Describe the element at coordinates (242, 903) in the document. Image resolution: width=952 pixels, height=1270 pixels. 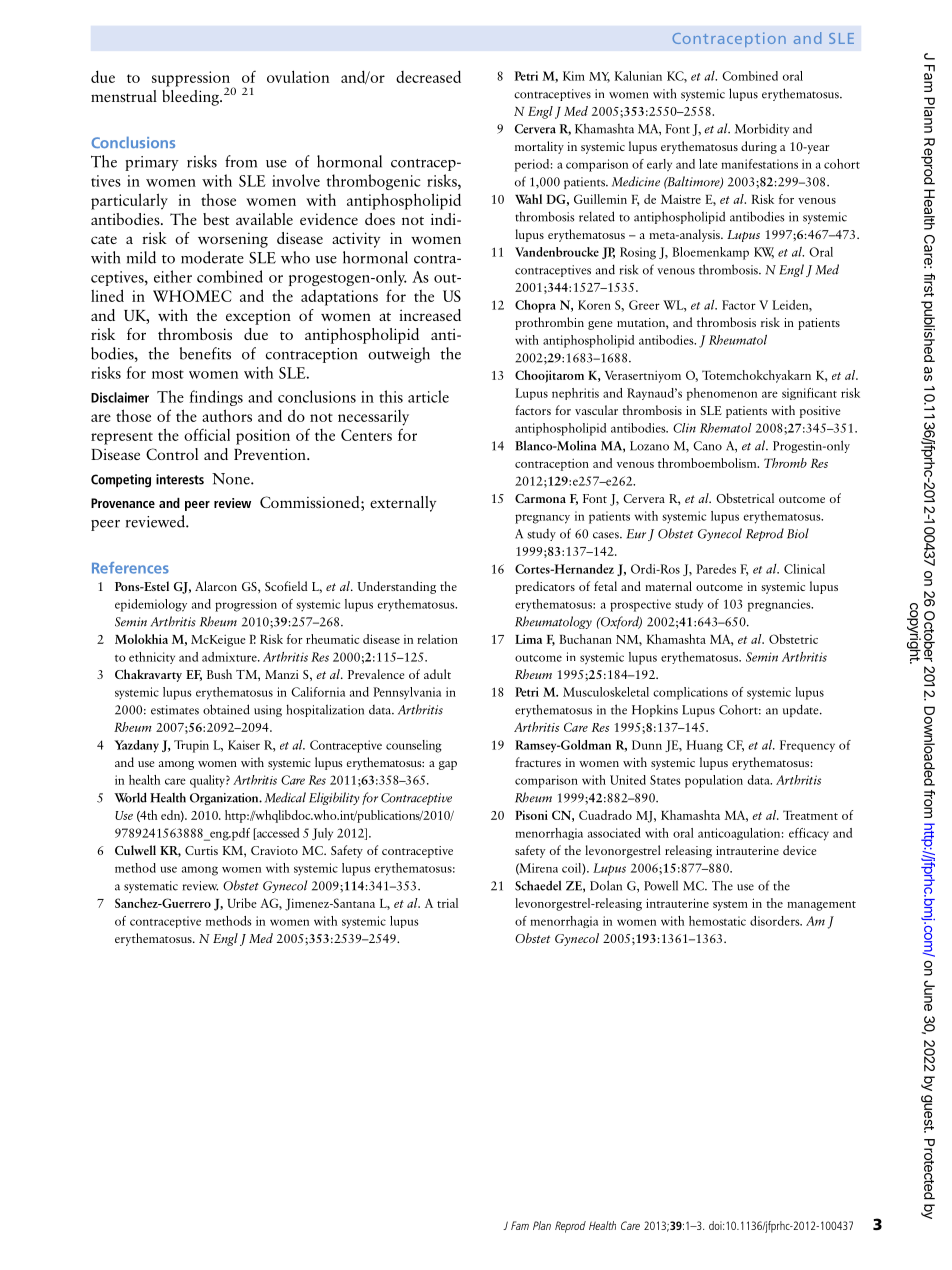
I see `Uribe` at that location.
